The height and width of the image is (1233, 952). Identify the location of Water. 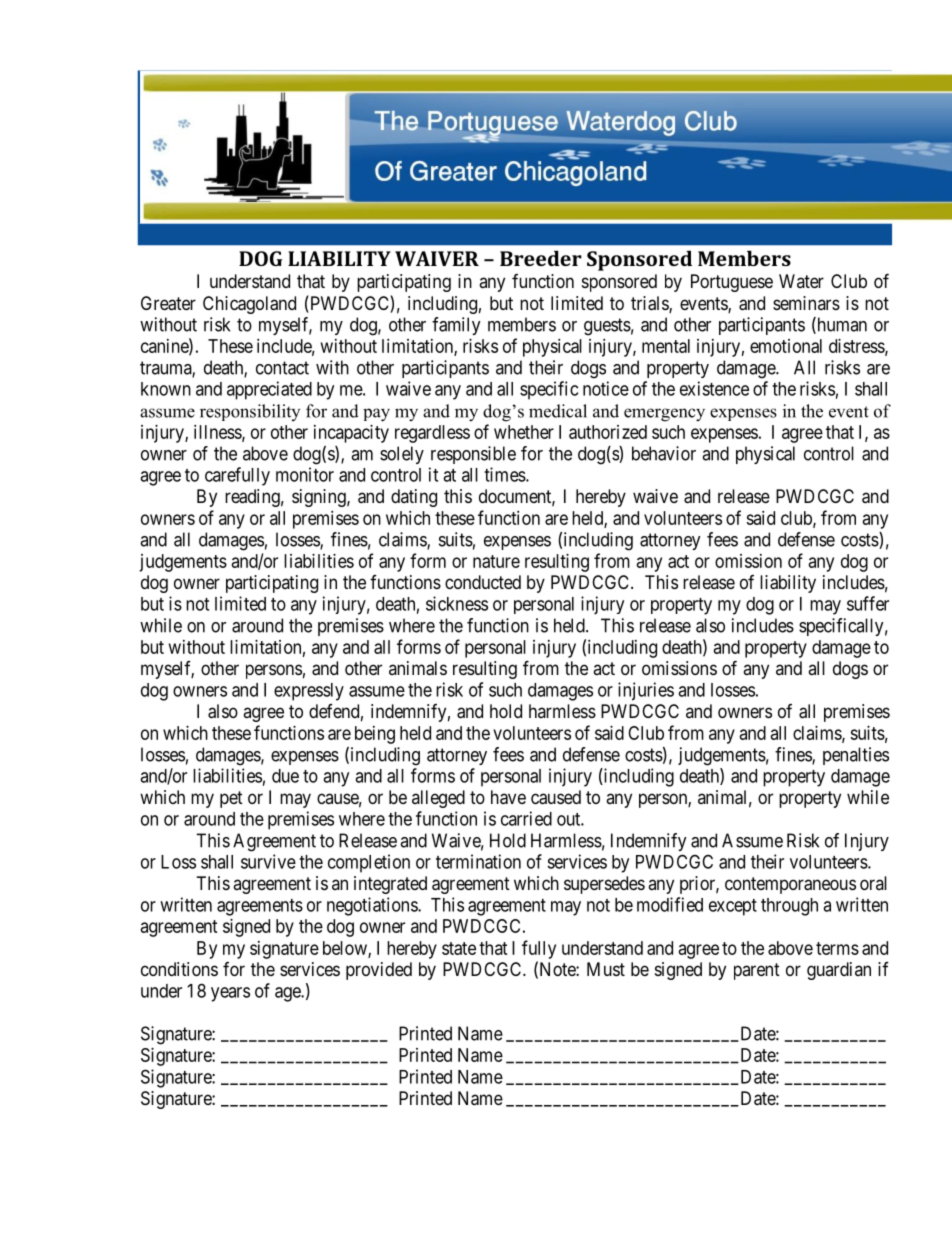
(801, 281).
